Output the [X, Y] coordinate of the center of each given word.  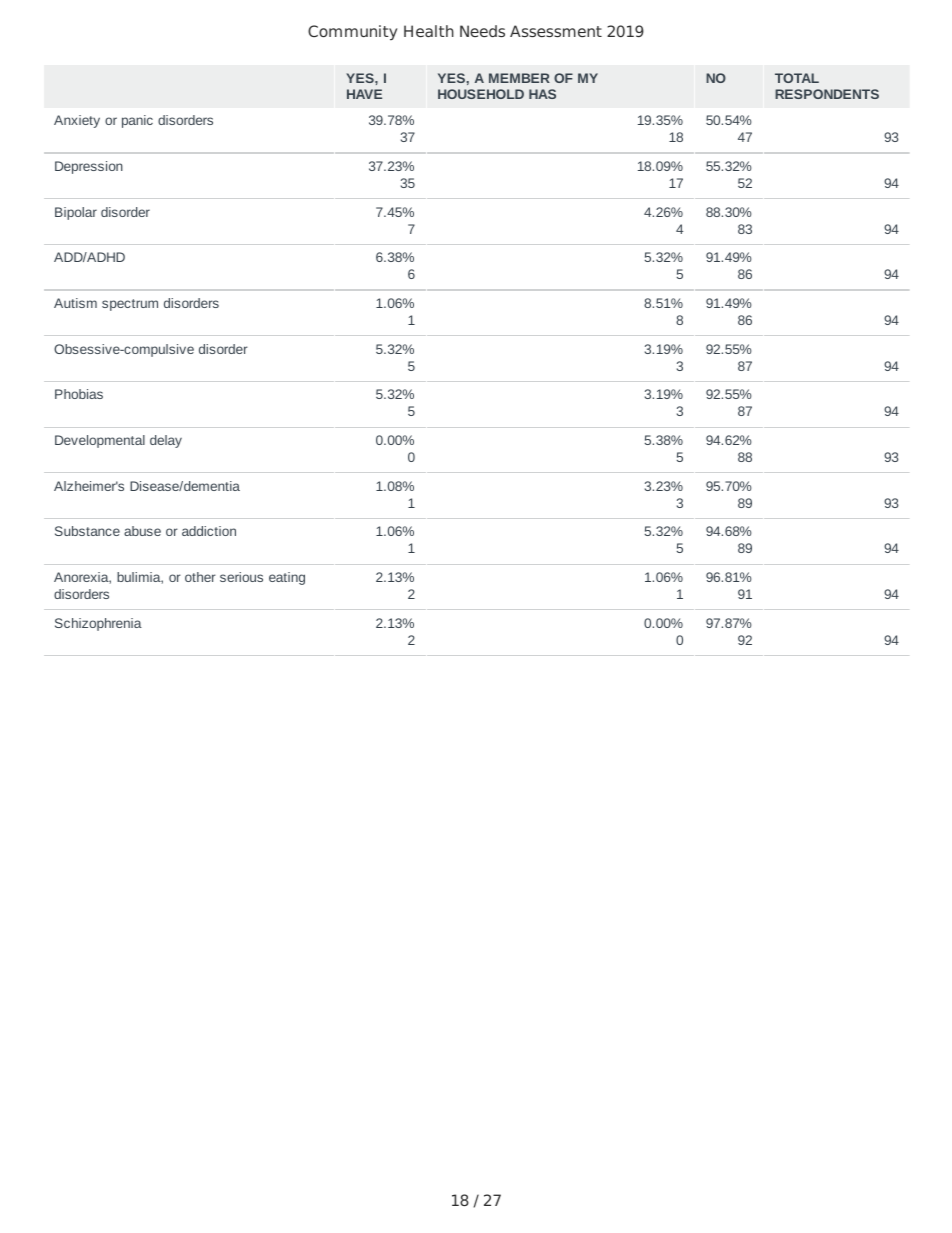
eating [287, 578]
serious [241, 577]
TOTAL [797, 78]
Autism [75, 303]
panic [137, 121]
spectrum [130, 305]
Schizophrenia [98, 624]
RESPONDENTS [827, 94]
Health [429, 31]
